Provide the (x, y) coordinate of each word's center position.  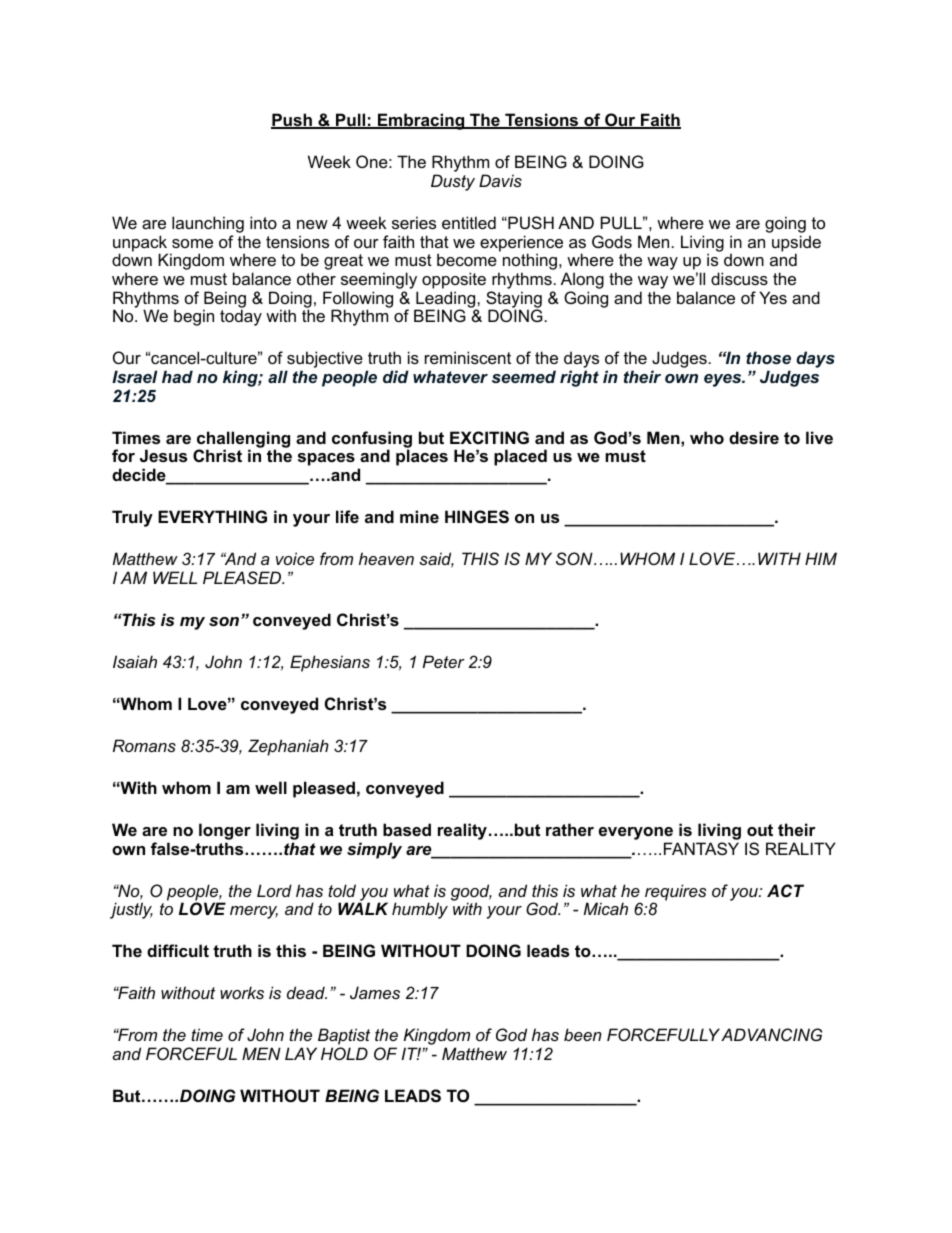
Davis (500, 180)
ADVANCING (771, 1034)
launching (208, 224)
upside (796, 244)
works (242, 992)
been (583, 1034)
